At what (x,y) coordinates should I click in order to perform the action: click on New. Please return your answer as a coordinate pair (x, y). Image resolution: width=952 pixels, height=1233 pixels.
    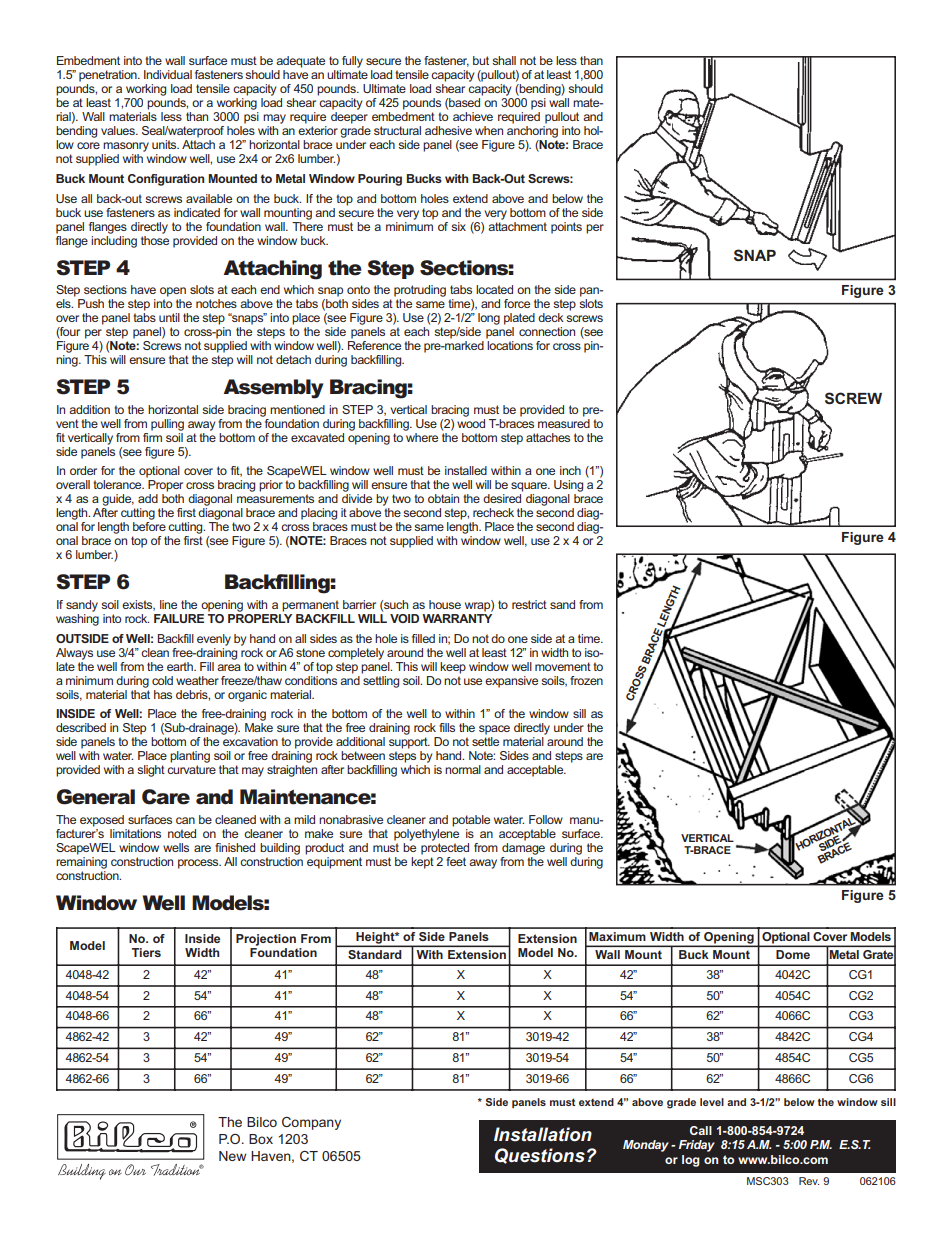
    Looking at the image, I should click on (232, 1156).
